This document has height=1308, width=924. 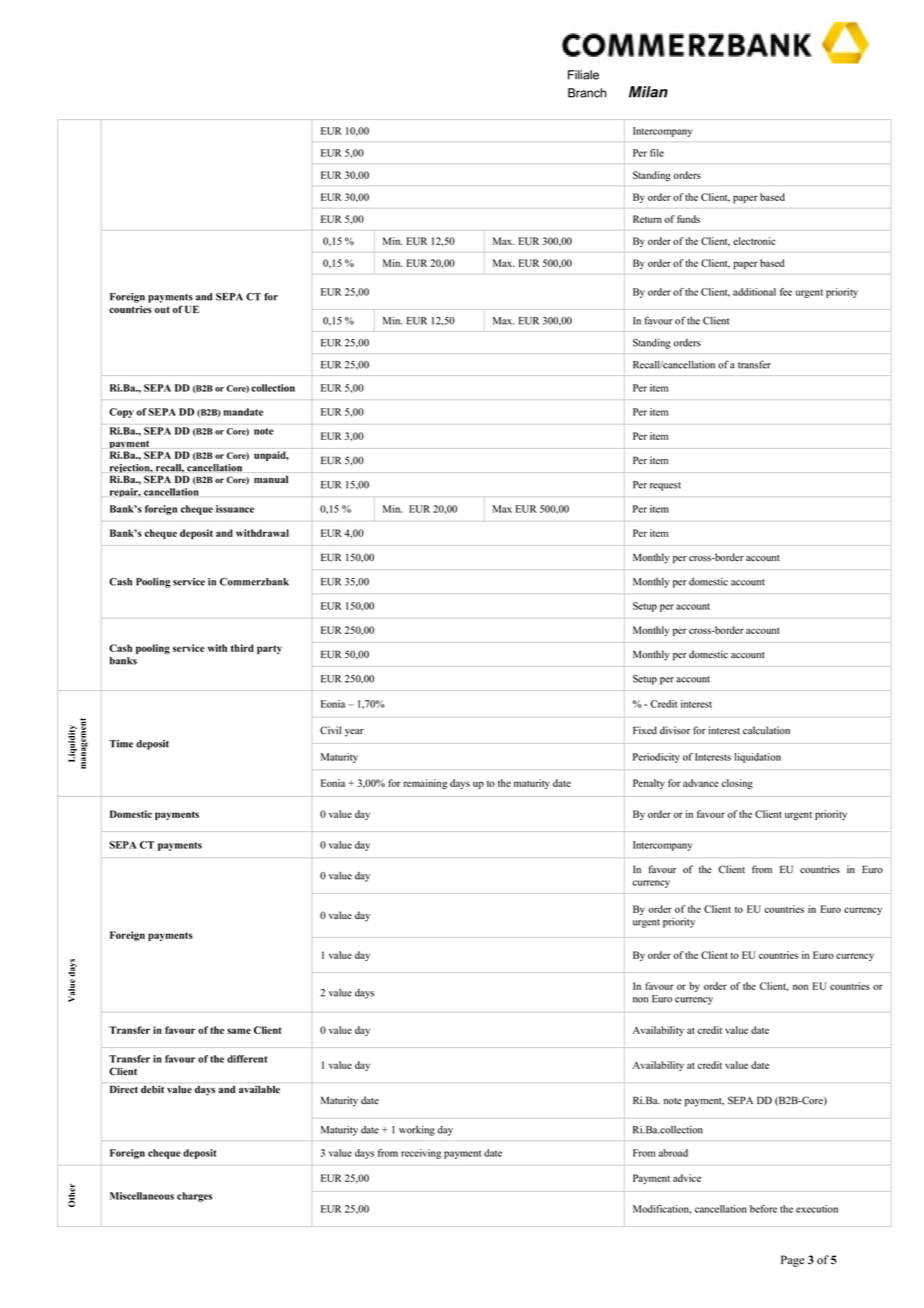 I want to click on out, so click(x=162, y=310).
